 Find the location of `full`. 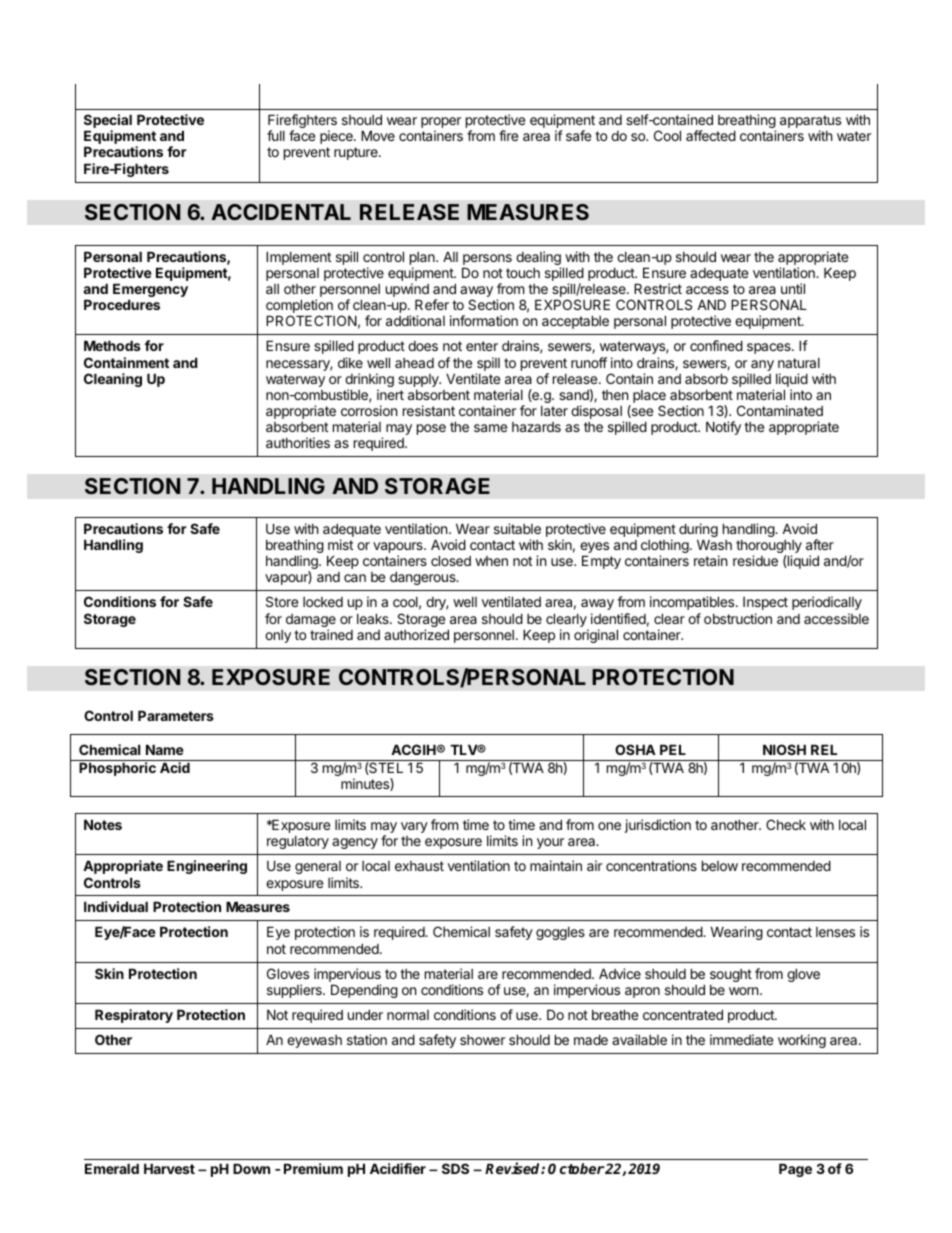

full is located at coordinates (276, 135).
